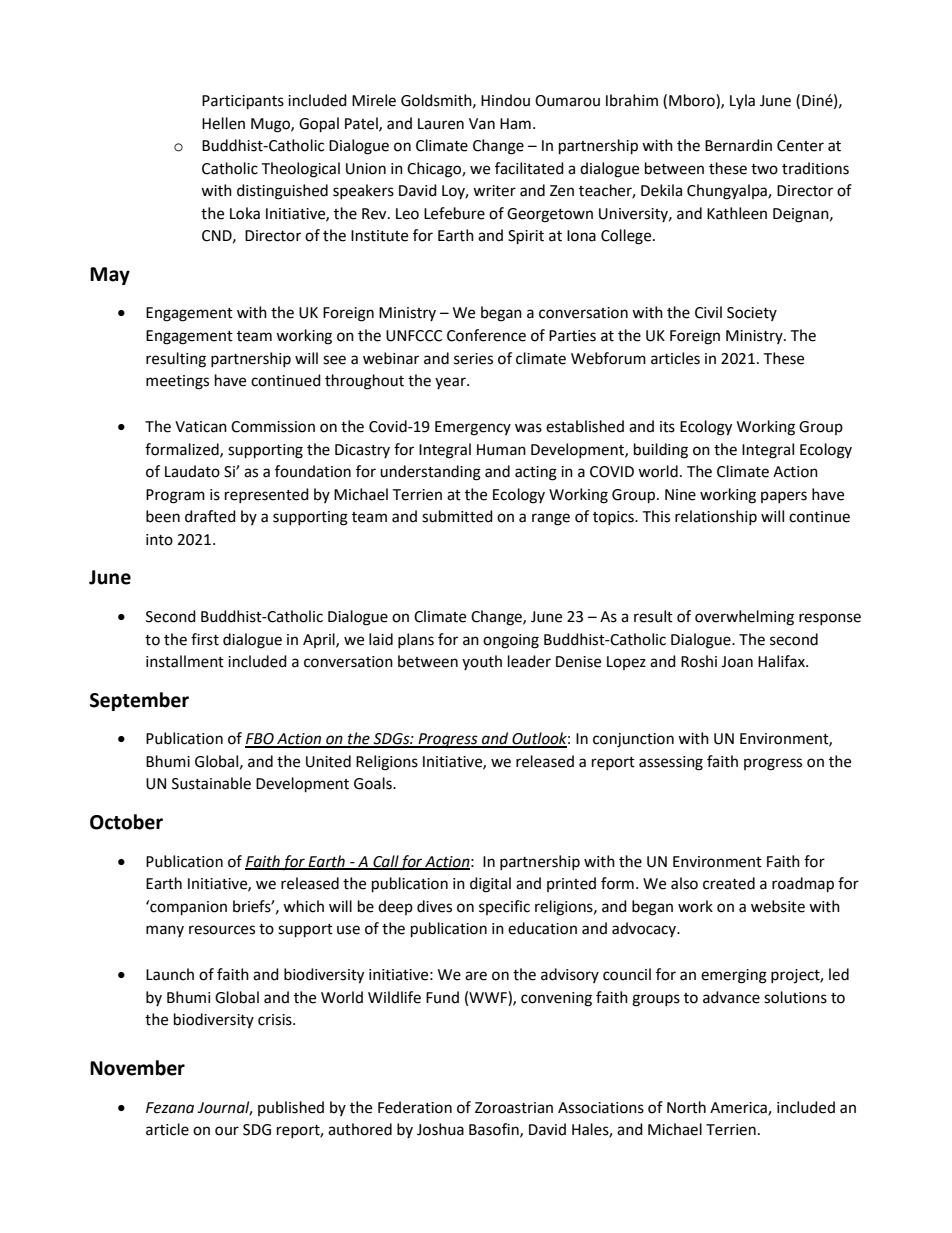 This image has height=1233, width=952. What do you see at coordinates (243, 102) in the image?
I see `Participants` at bounding box center [243, 102].
